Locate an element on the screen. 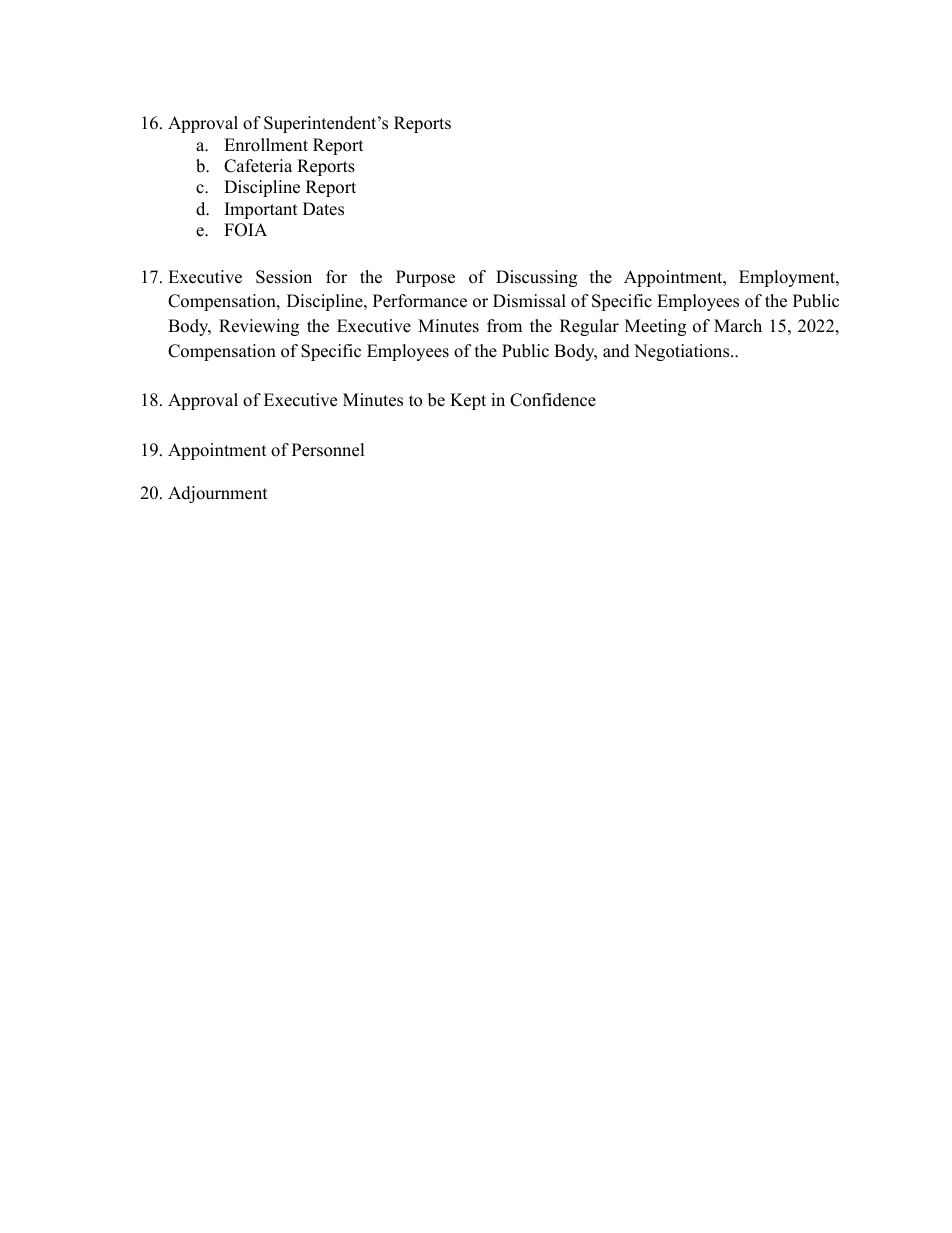 The height and width of the screenshot is (1233, 952). from is located at coordinates (504, 326).
